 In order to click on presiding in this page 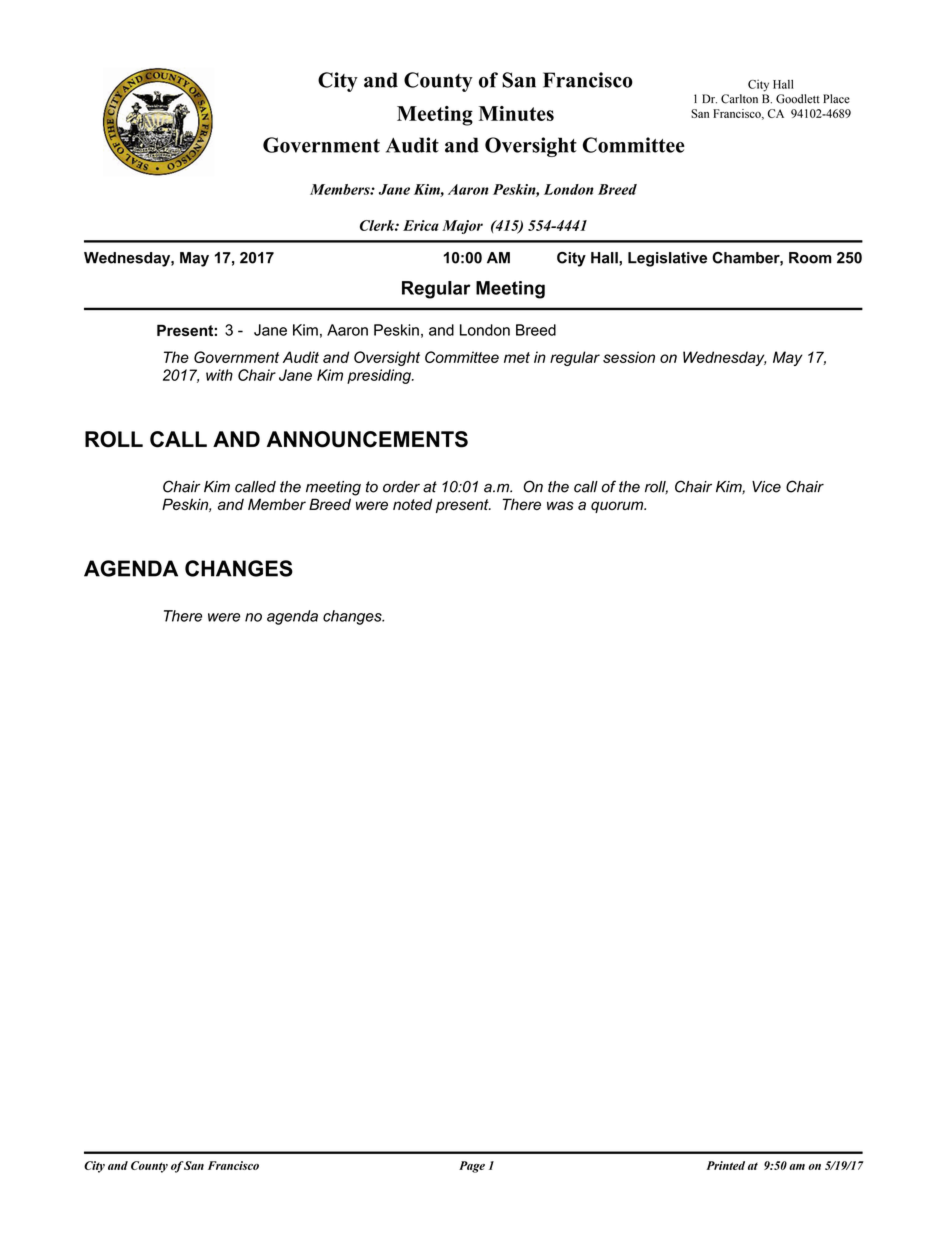, I will do `click(380, 376)`.
